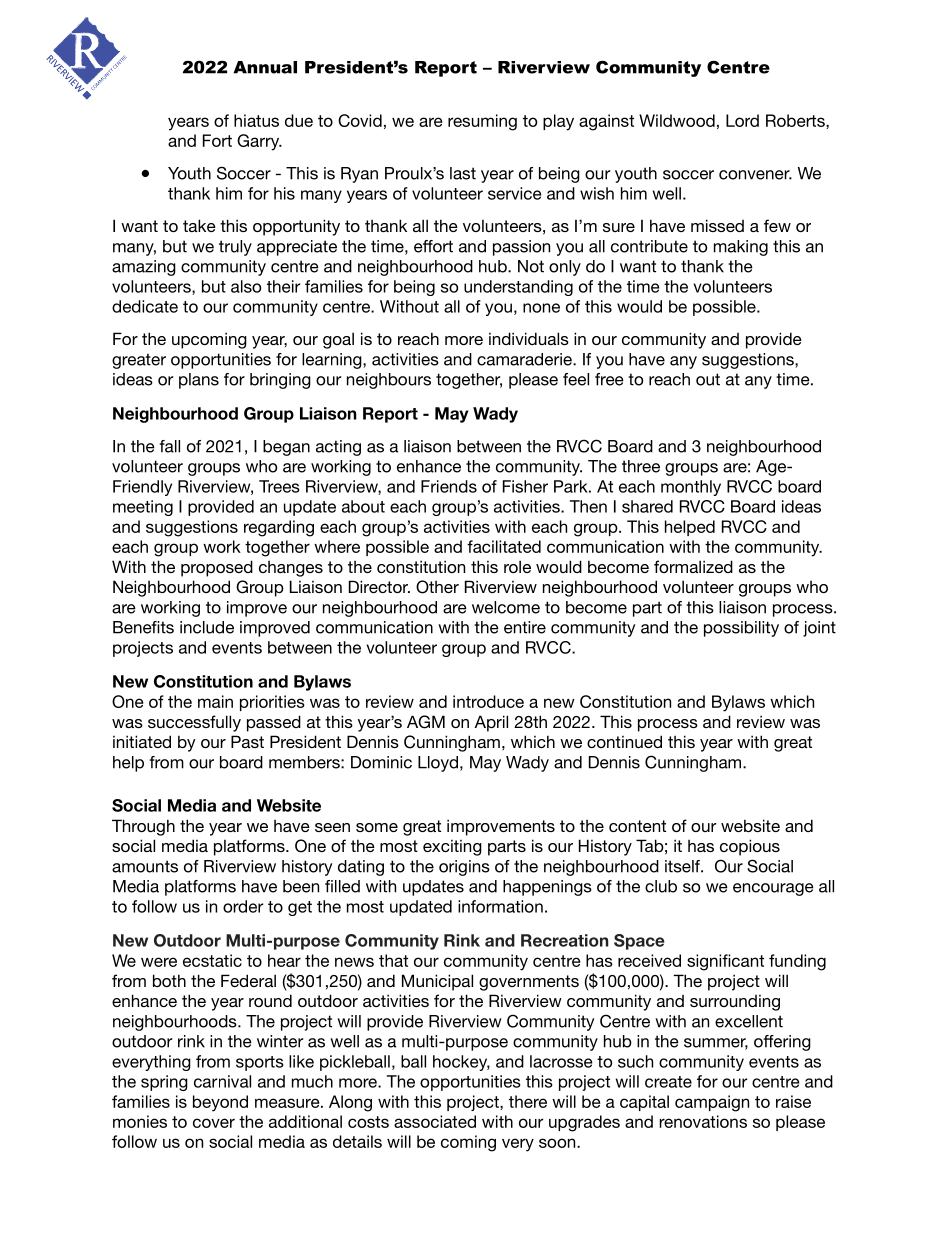  I want to click on possibility, so click(741, 629).
